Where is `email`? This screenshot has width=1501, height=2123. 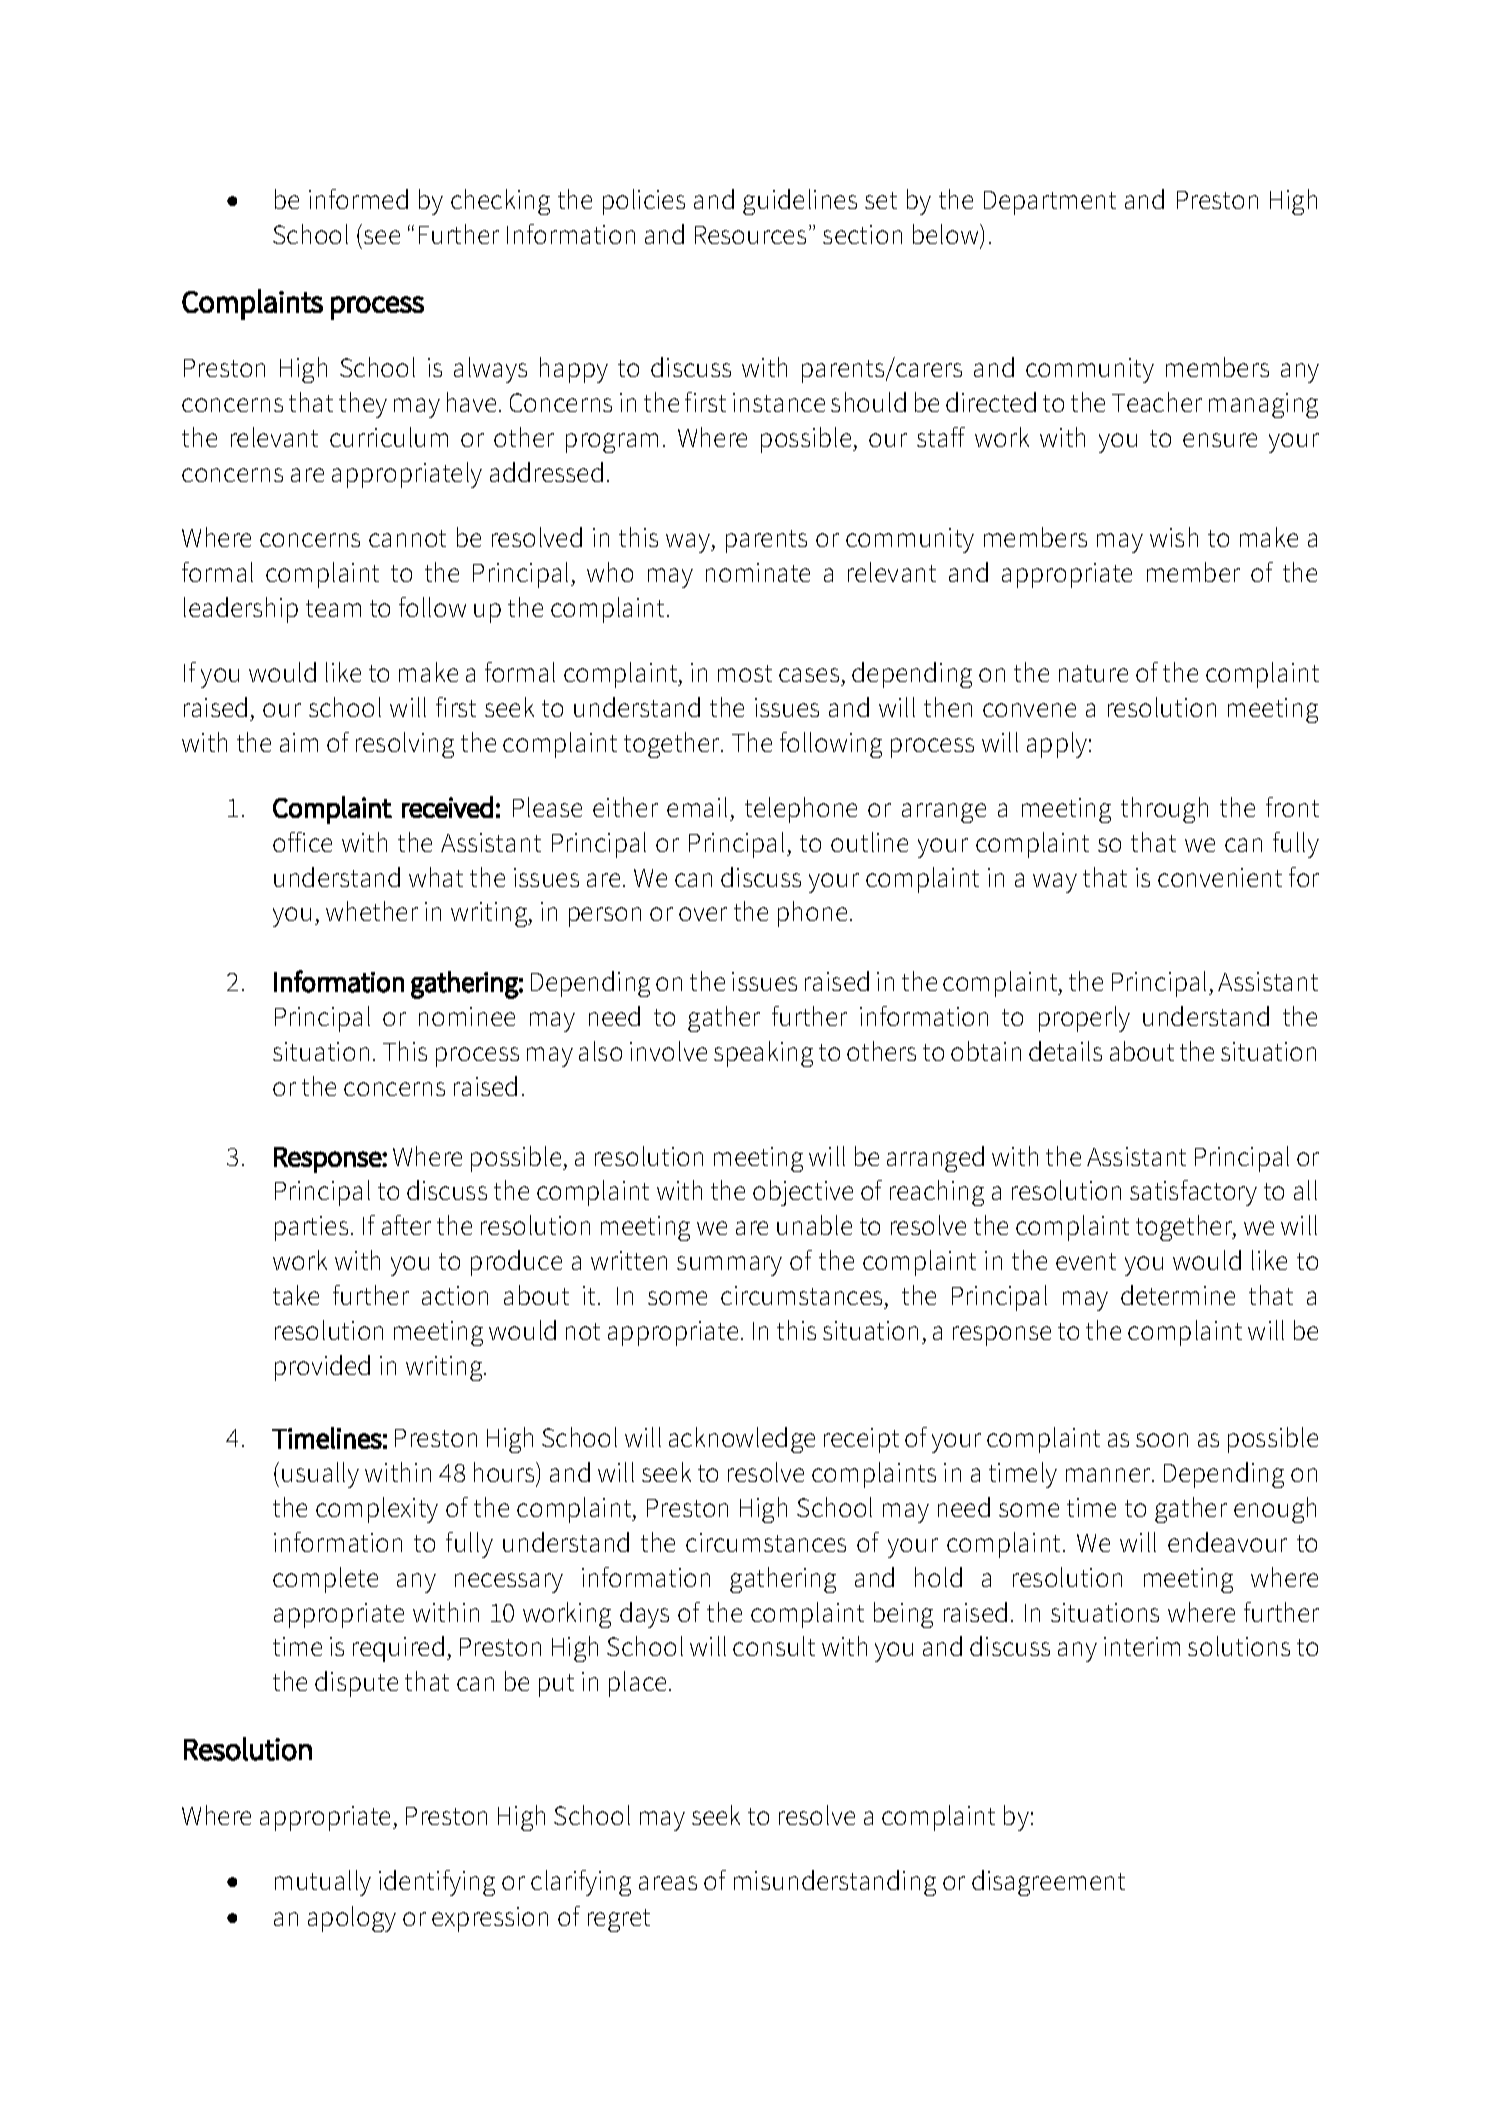
email is located at coordinates (697, 807).
